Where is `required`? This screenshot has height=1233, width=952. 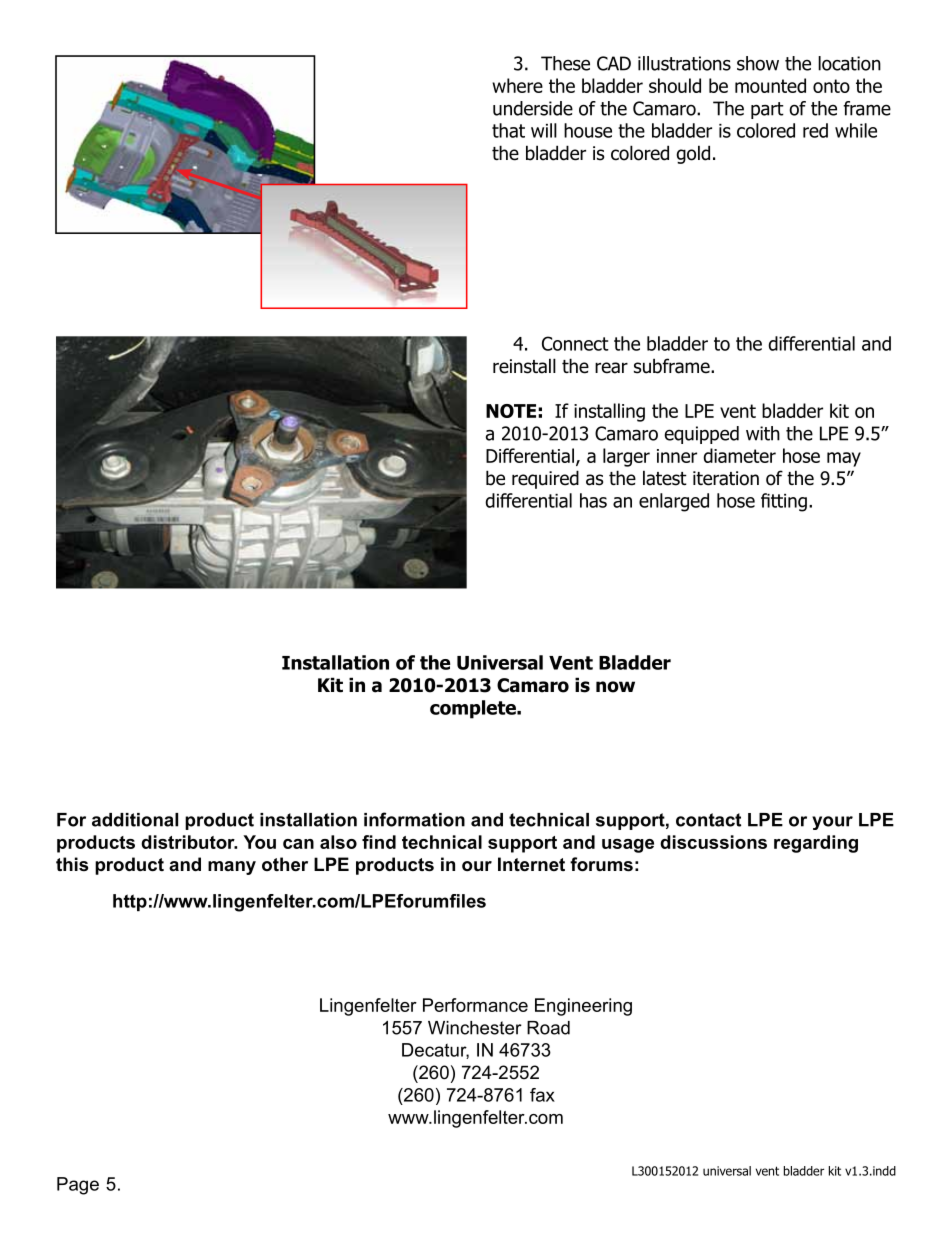 required is located at coordinates (545, 479).
